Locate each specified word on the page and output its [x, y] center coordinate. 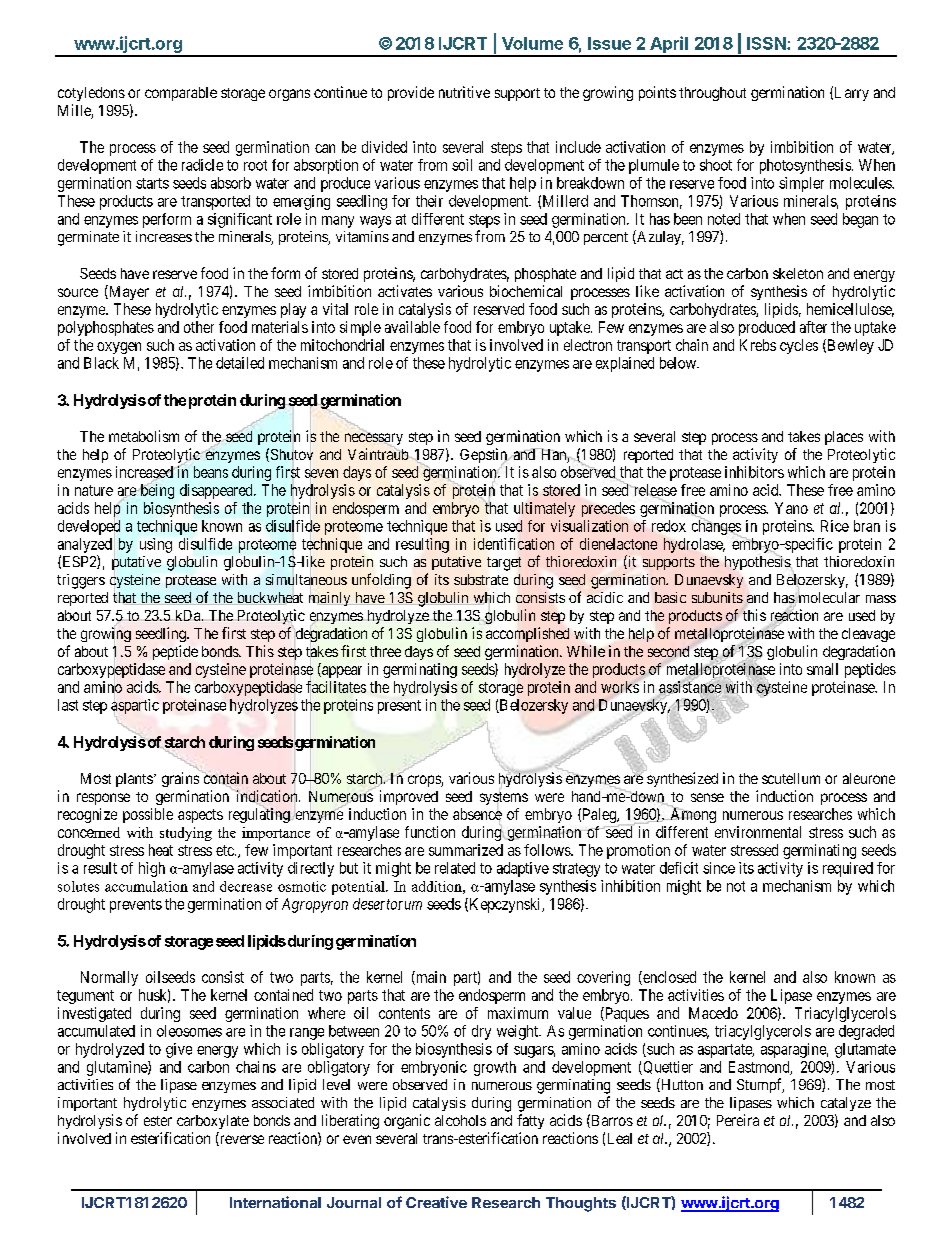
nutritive [464, 92]
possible [148, 815]
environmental [758, 832]
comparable [181, 94]
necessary [374, 440]
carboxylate [213, 1122]
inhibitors [754, 472]
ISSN [766, 43]
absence [477, 814]
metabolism [144, 436]
